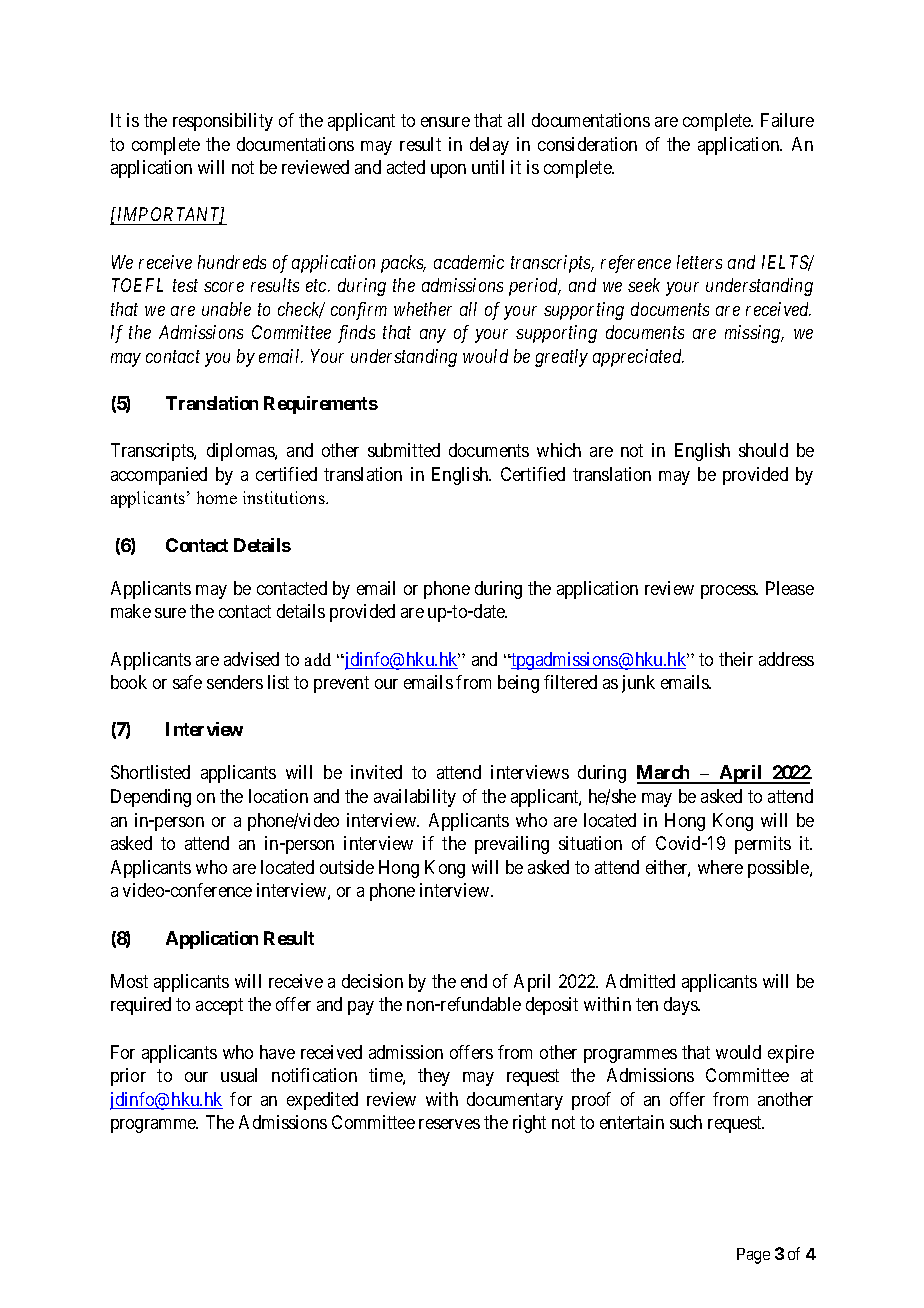 The height and width of the document is (1308, 924). What do you see at coordinates (753, 1256) in the document?
I see `Page` at bounding box center [753, 1256].
